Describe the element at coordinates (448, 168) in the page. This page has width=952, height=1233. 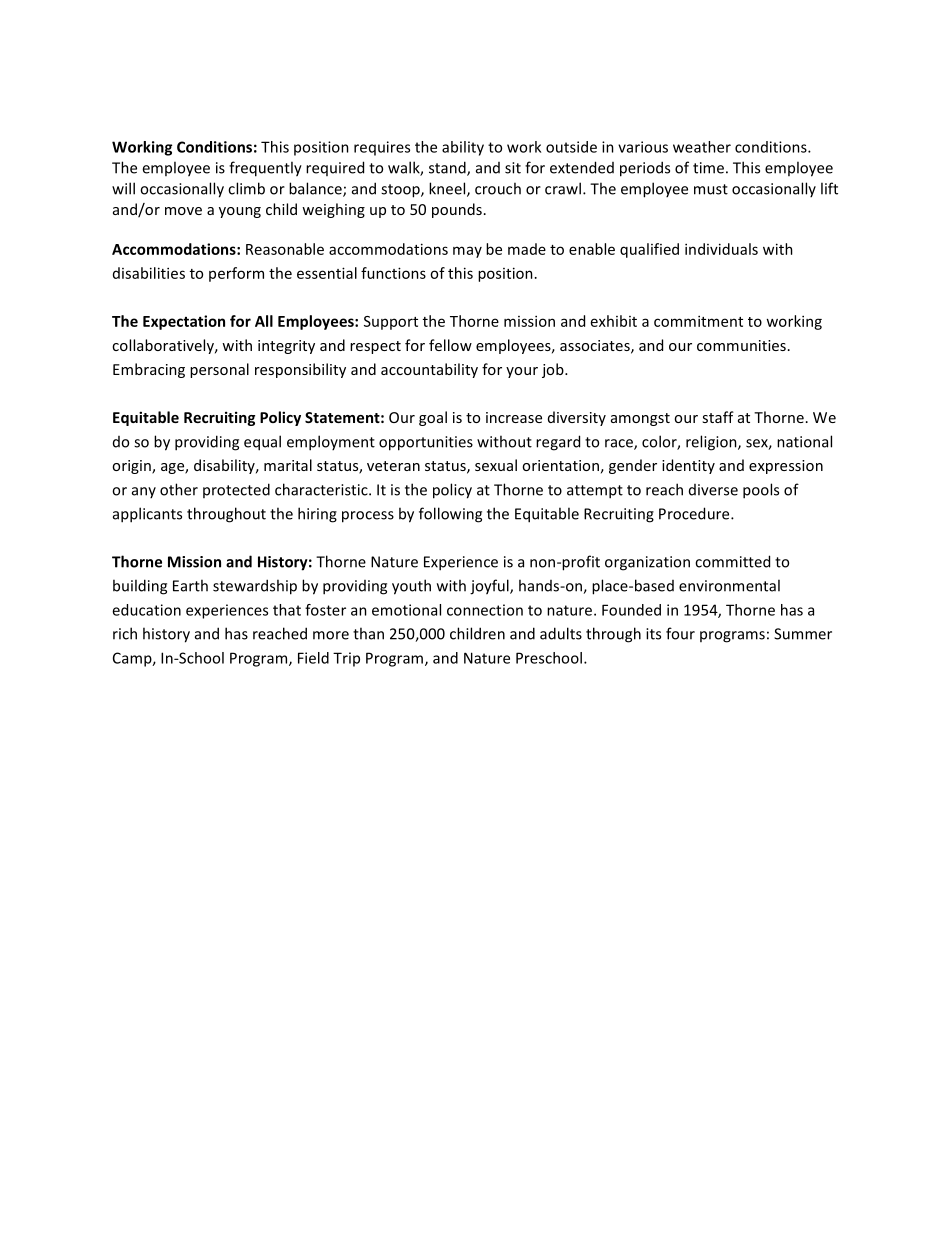
I see `stand` at that location.
